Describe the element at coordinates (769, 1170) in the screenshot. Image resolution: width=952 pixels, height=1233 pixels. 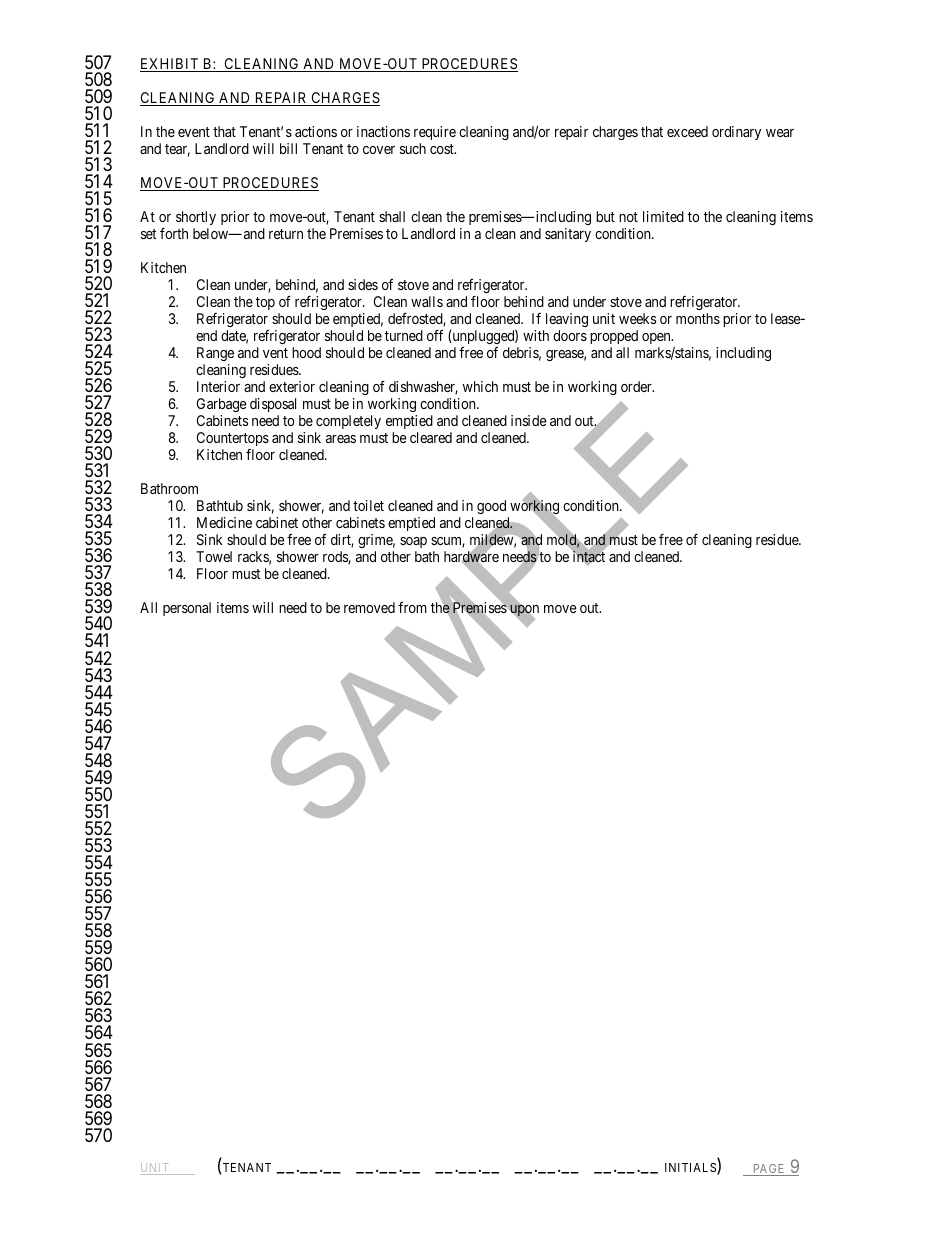
I see `PAGE` at that location.
